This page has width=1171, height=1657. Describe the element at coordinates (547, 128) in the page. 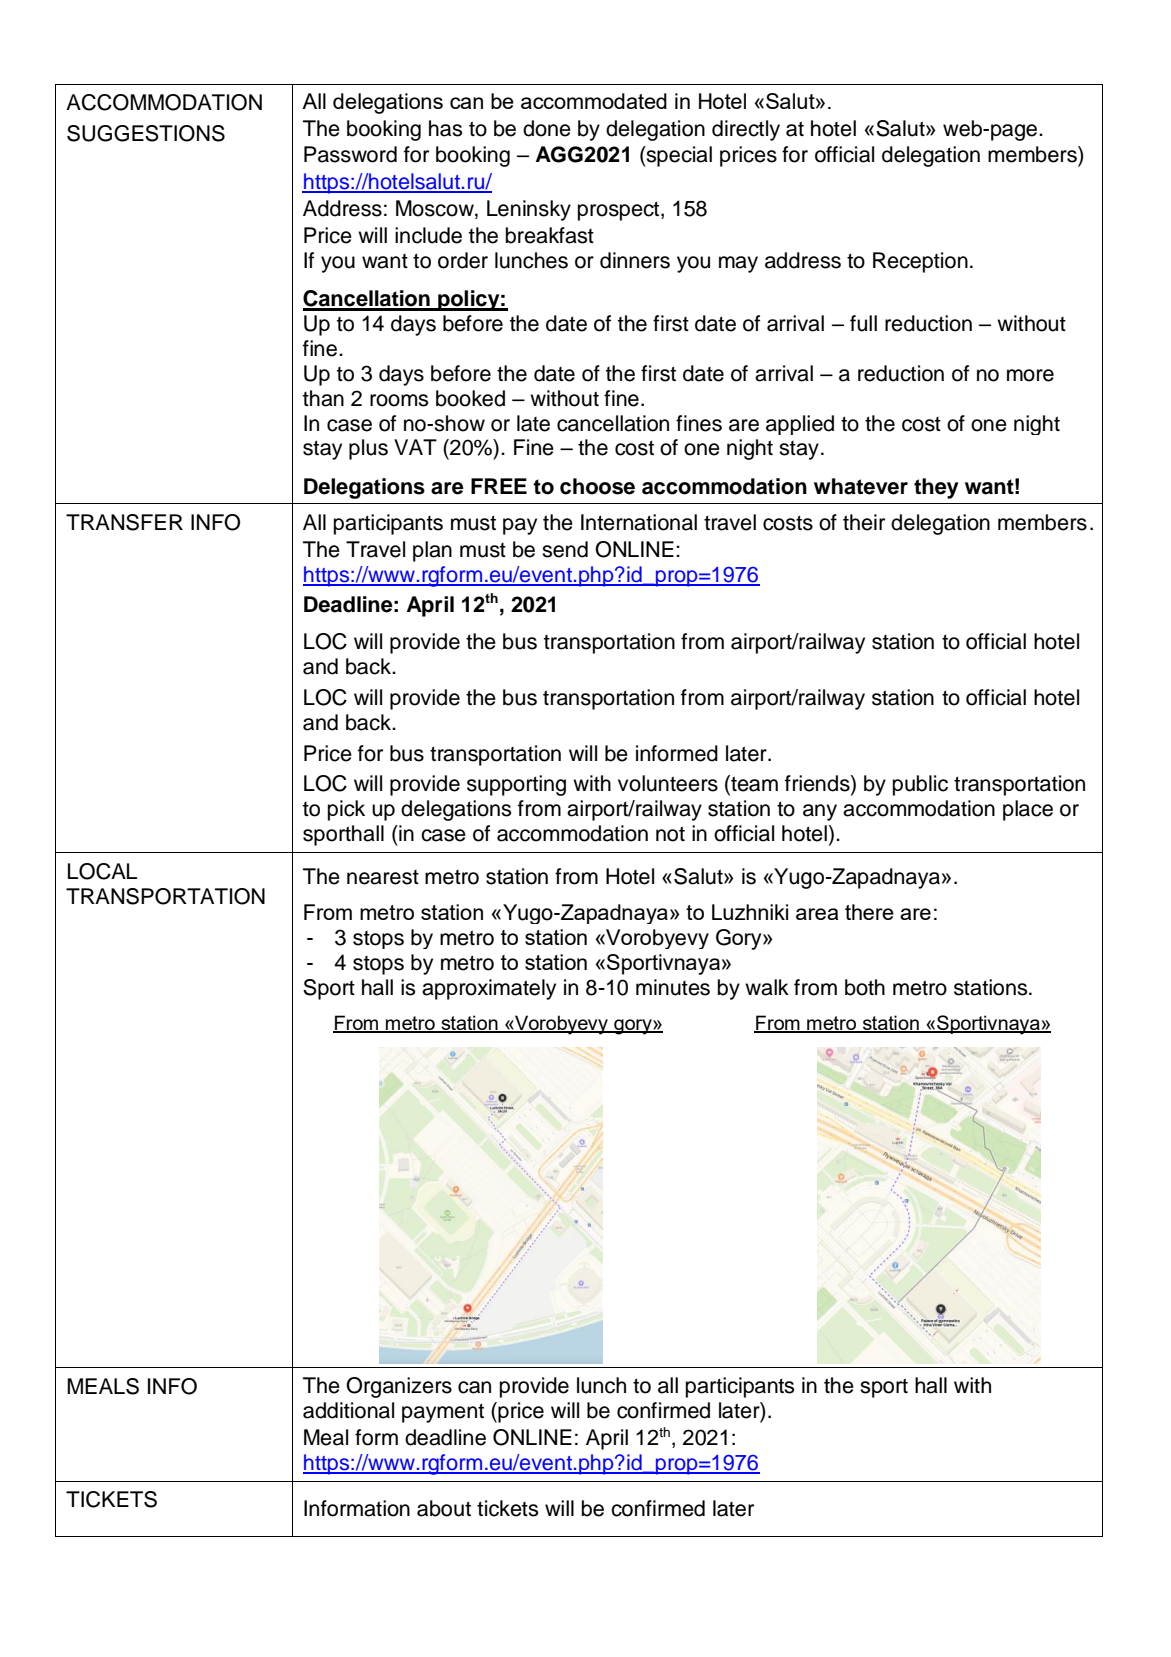

I see `done` at that location.
